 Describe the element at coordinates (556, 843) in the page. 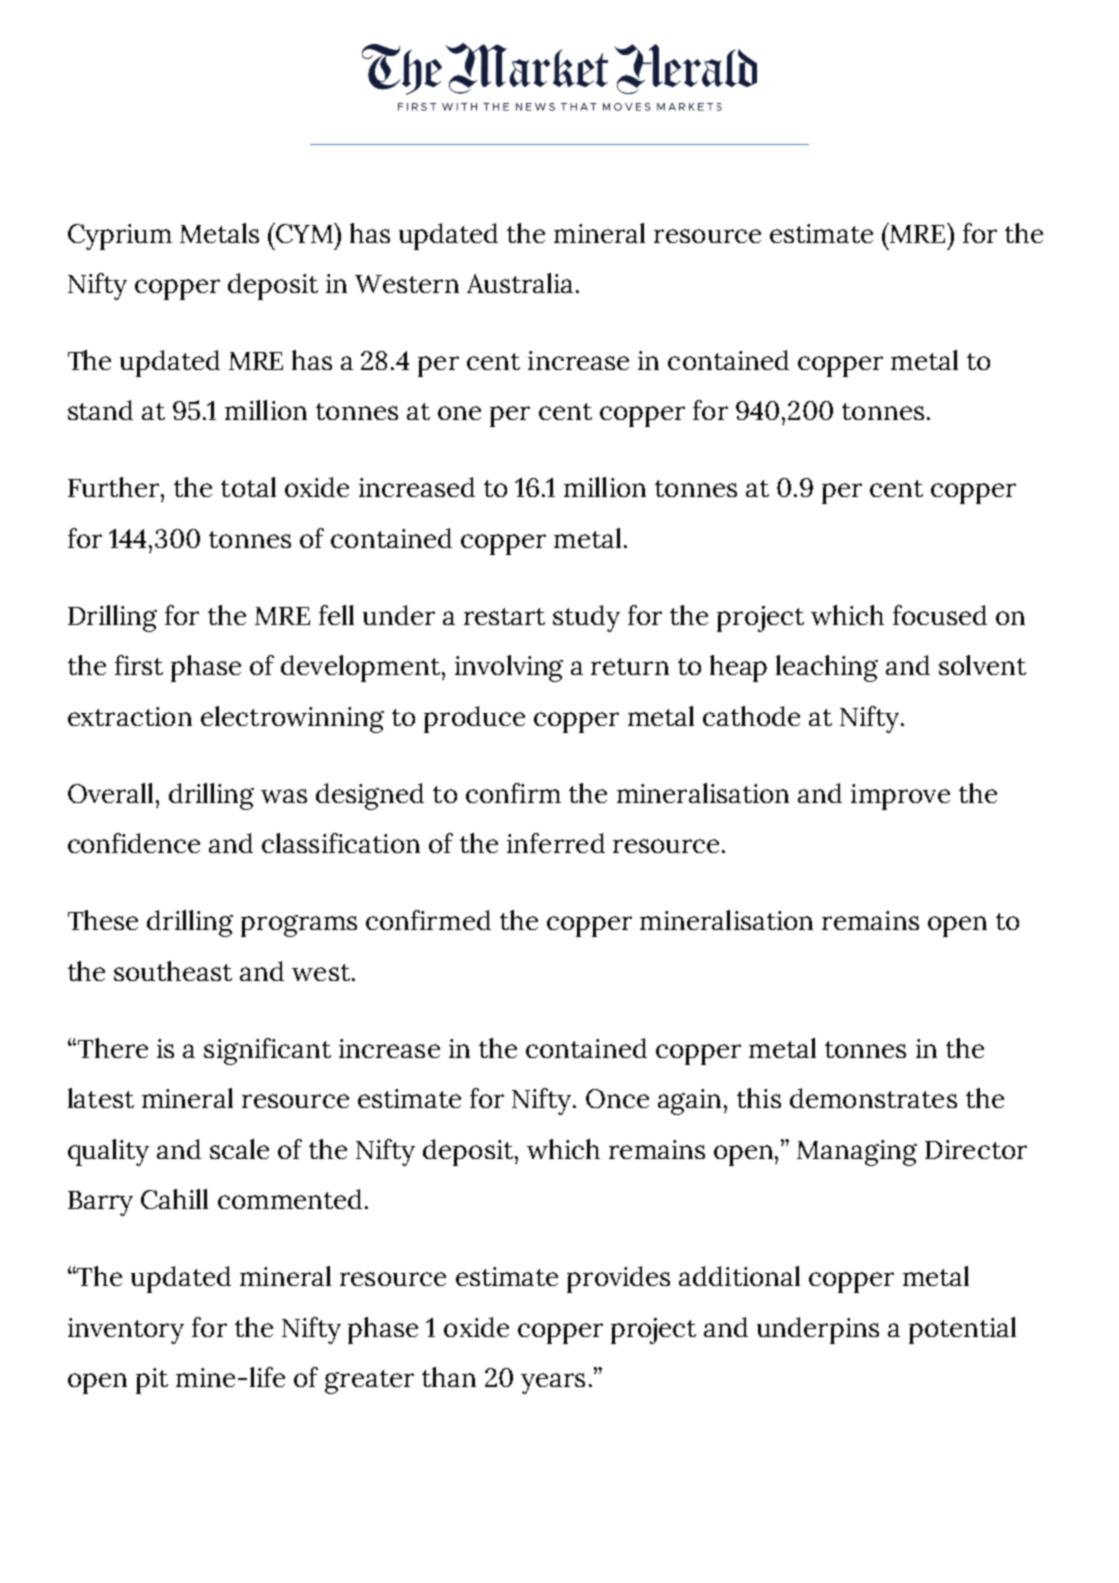

I see `inferred` at that location.
